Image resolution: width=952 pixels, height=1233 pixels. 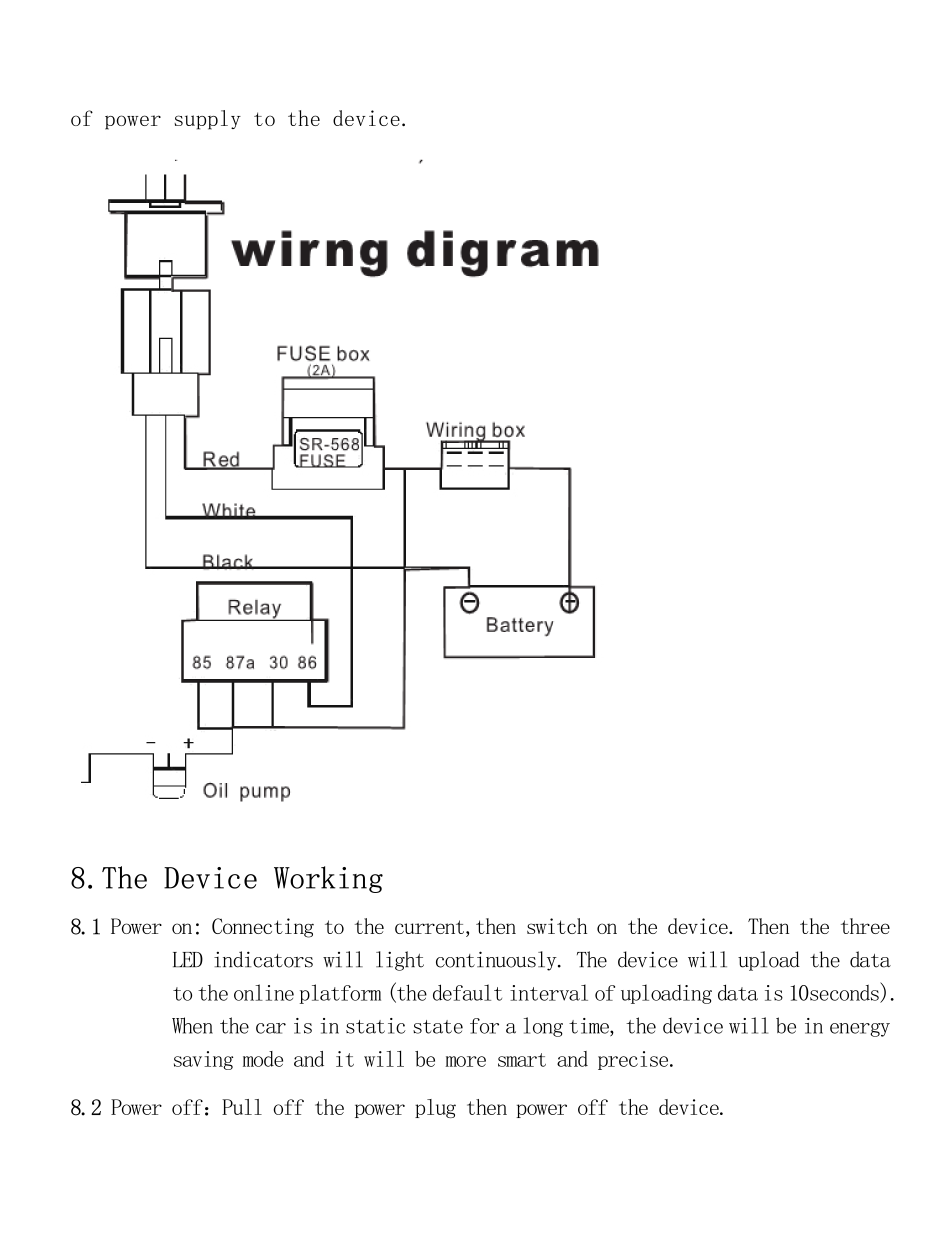 What do you see at coordinates (263, 1059) in the screenshot?
I see `mode` at bounding box center [263, 1059].
